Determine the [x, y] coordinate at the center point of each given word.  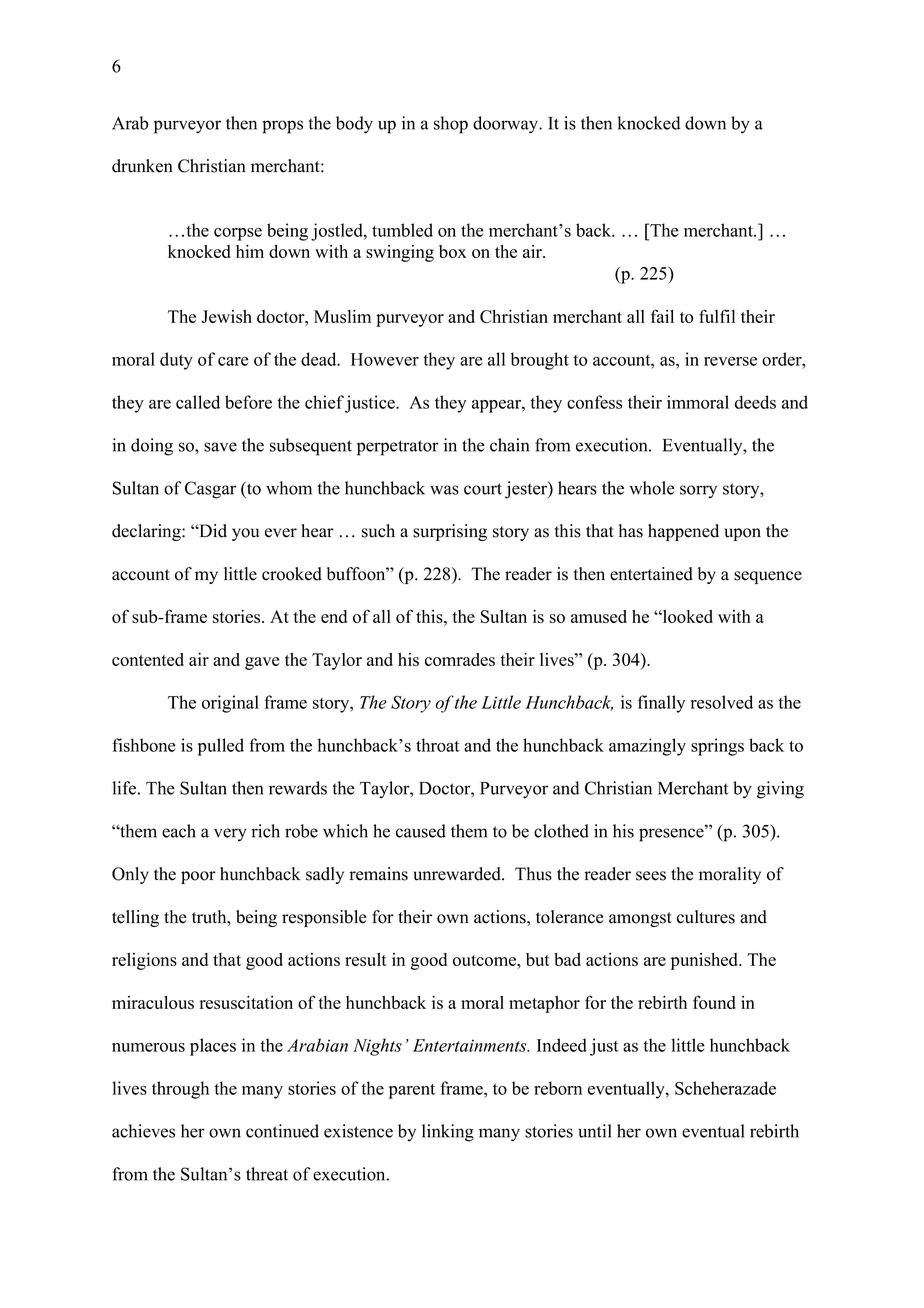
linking [448, 1133]
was [444, 490]
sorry [698, 492]
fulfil [717, 316]
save [220, 447]
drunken [142, 166]
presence [672, 834]
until [594, 1131]
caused [421, 831]
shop [451, 125]
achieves [143, 1131]
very [230, 835]
